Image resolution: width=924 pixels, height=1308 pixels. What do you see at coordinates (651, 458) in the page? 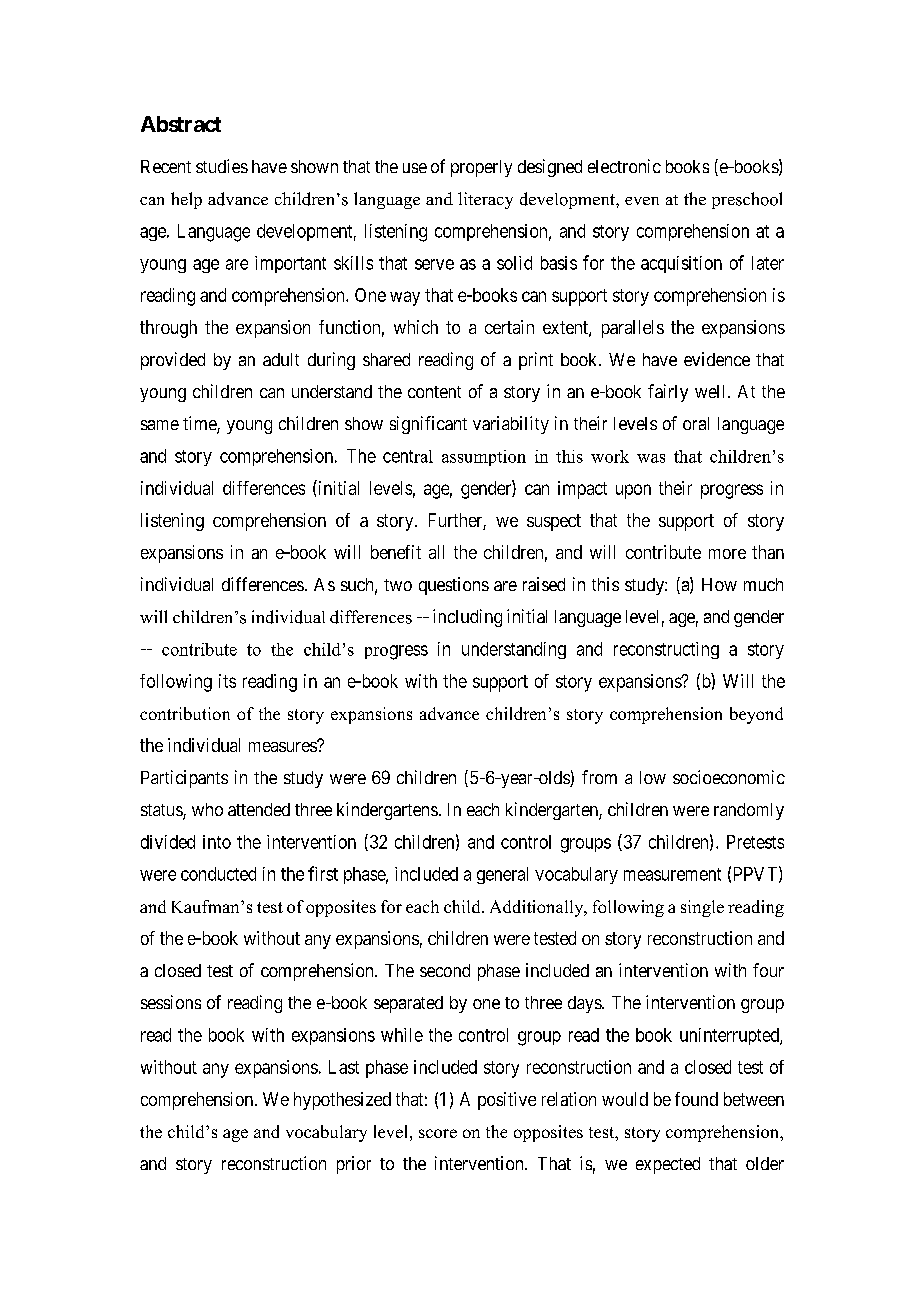
I see `was` at bounding box center [651, 458].
